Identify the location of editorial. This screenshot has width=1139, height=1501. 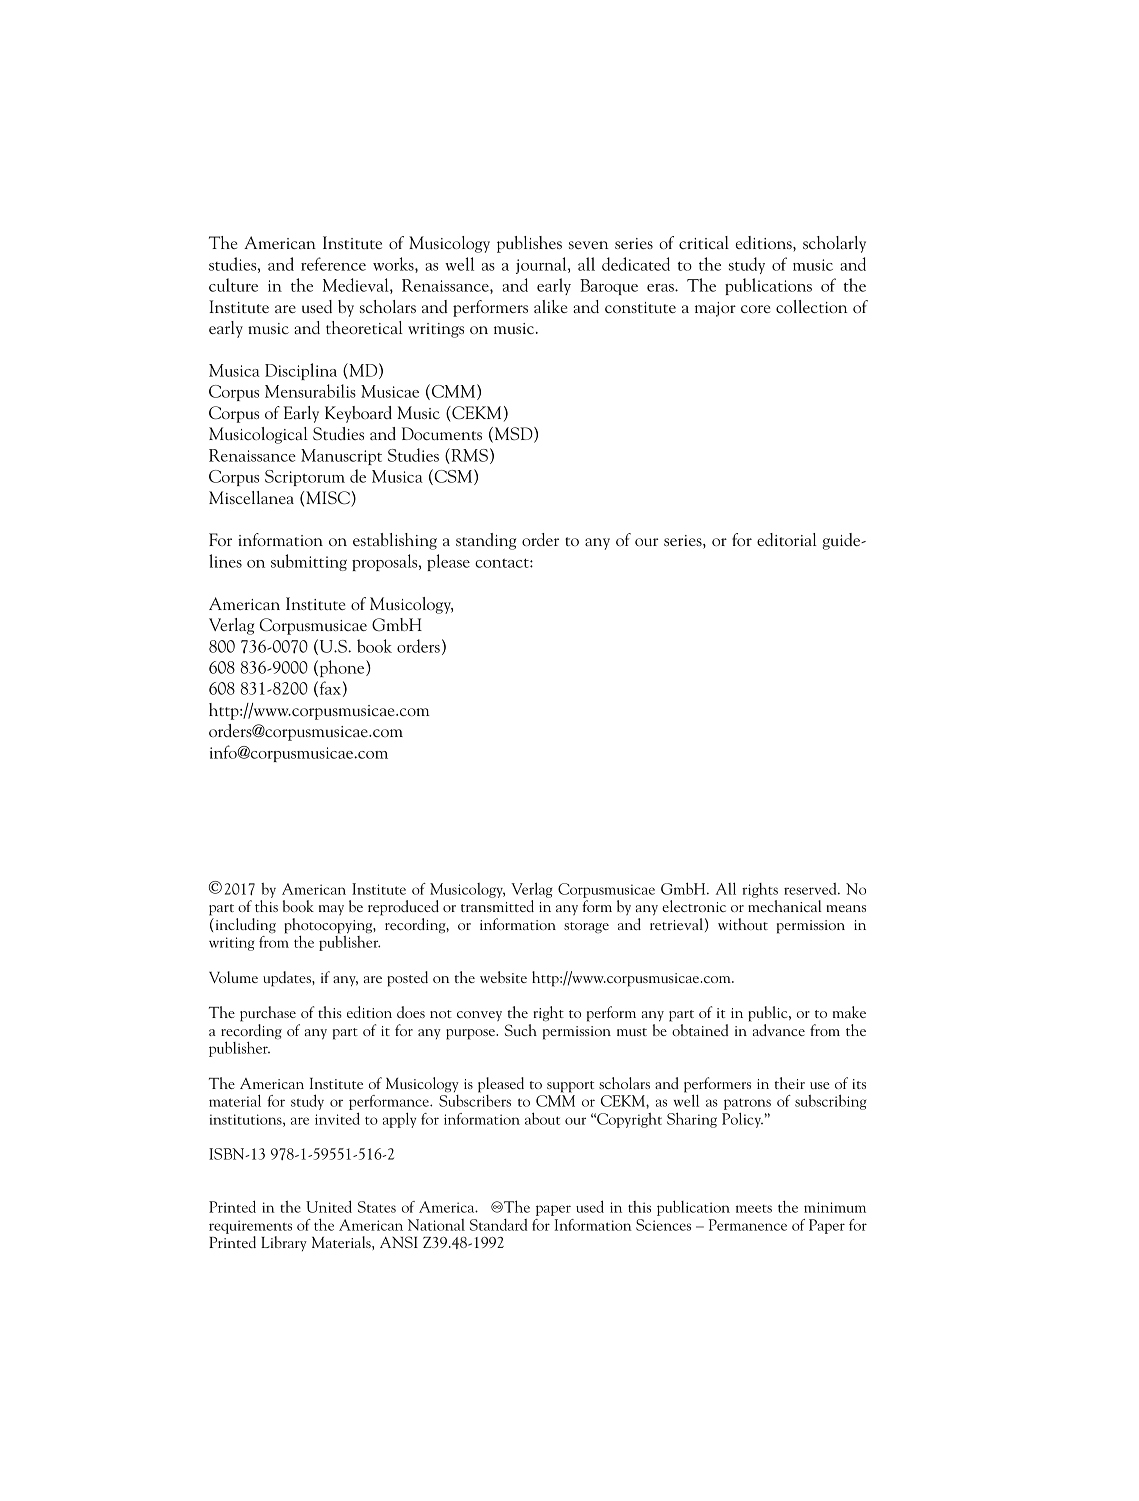
(787, 539).
